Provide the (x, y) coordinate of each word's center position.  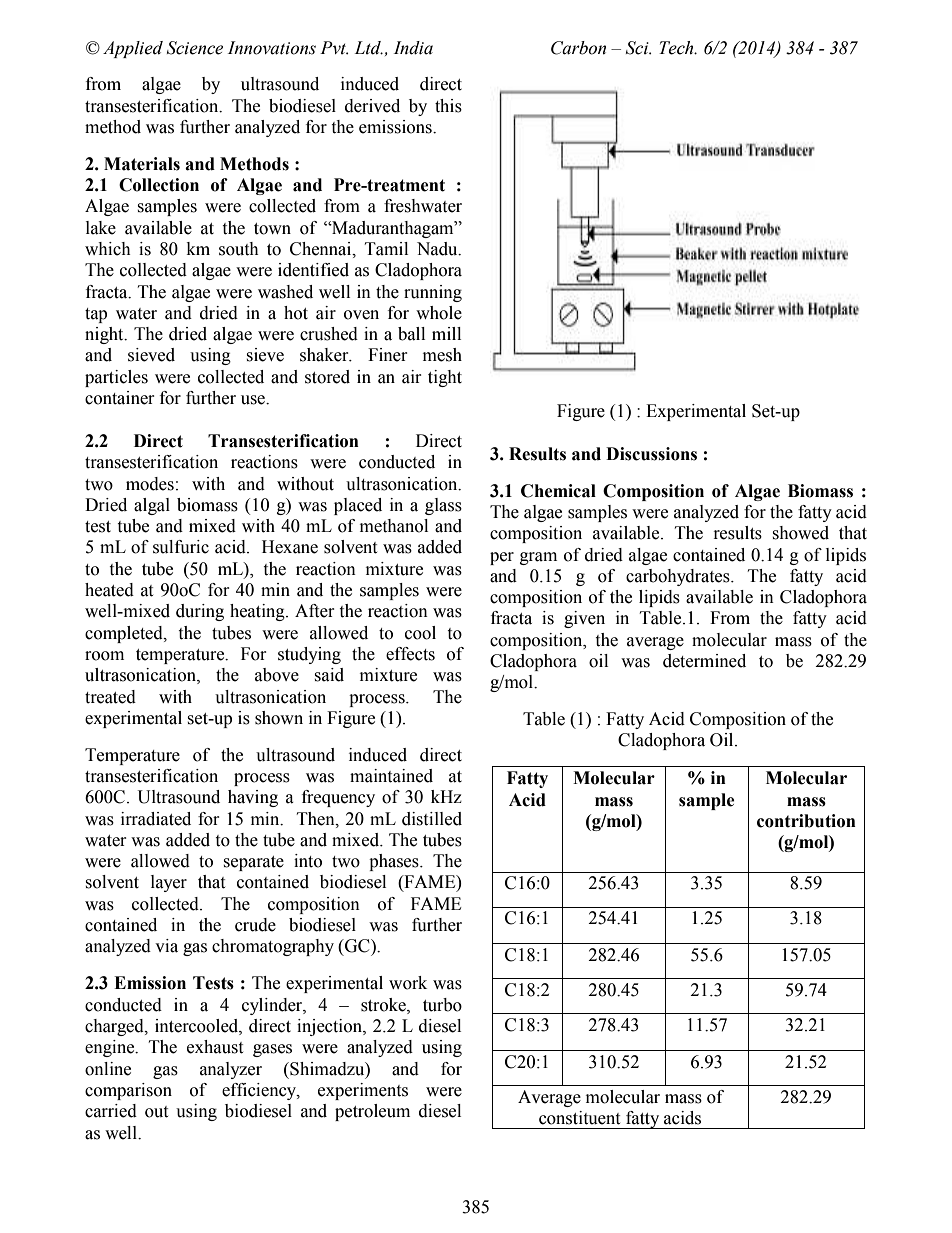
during (200, 612)
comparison (128, 1091)
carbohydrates (679, 577)
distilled (432, 819)
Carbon (578, 48)
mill (446, 333)
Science (195, 48)
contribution (806, 821)
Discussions (651, 454)
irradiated (156, 819)
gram (538, 558)
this (448, 106)
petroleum (372, 1112)
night (105, 335)
